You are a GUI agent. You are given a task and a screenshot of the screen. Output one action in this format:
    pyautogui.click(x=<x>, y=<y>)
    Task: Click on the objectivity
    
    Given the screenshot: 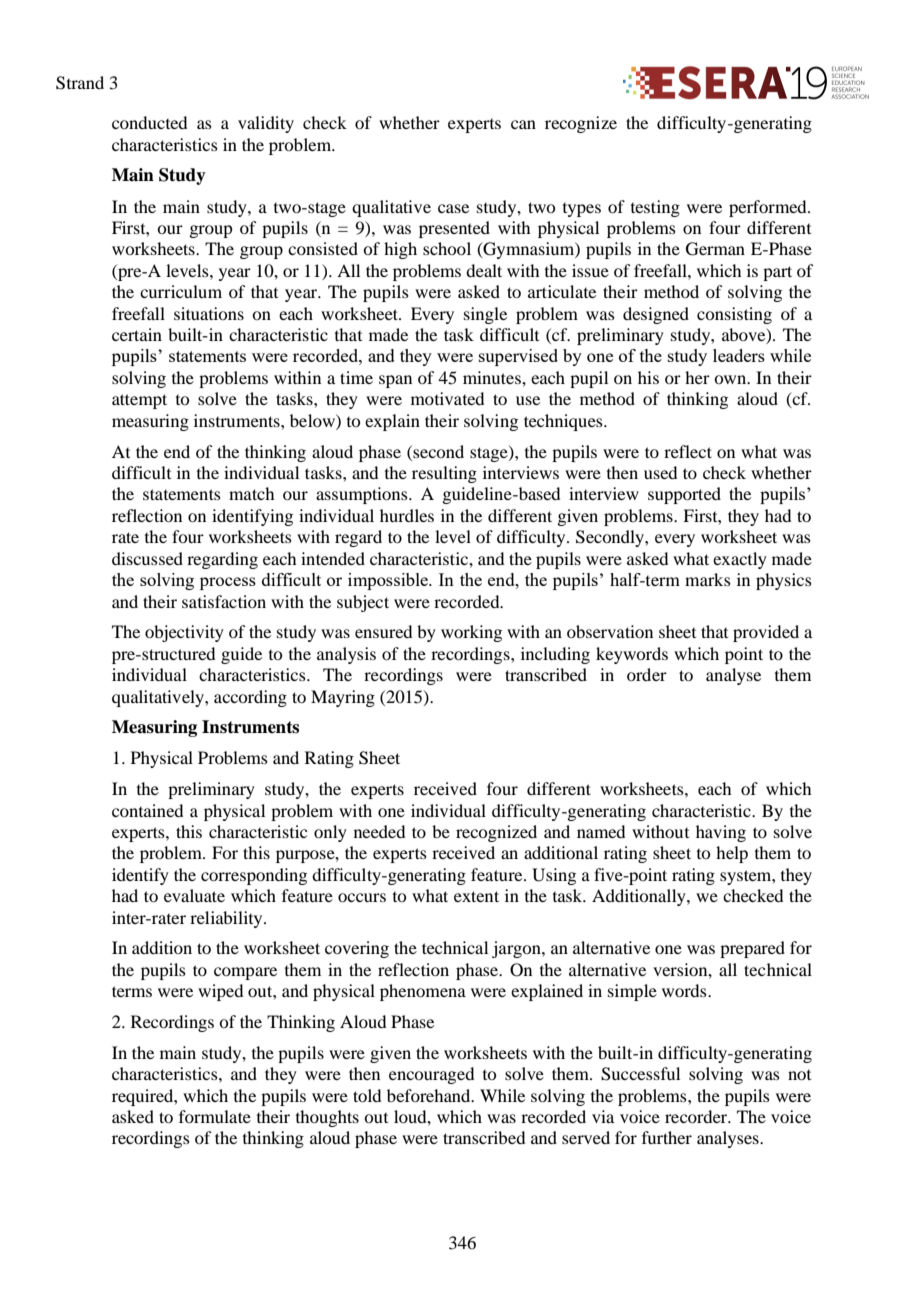 What is the action you would take?
    pyautogui.click(x=184, y=633)
